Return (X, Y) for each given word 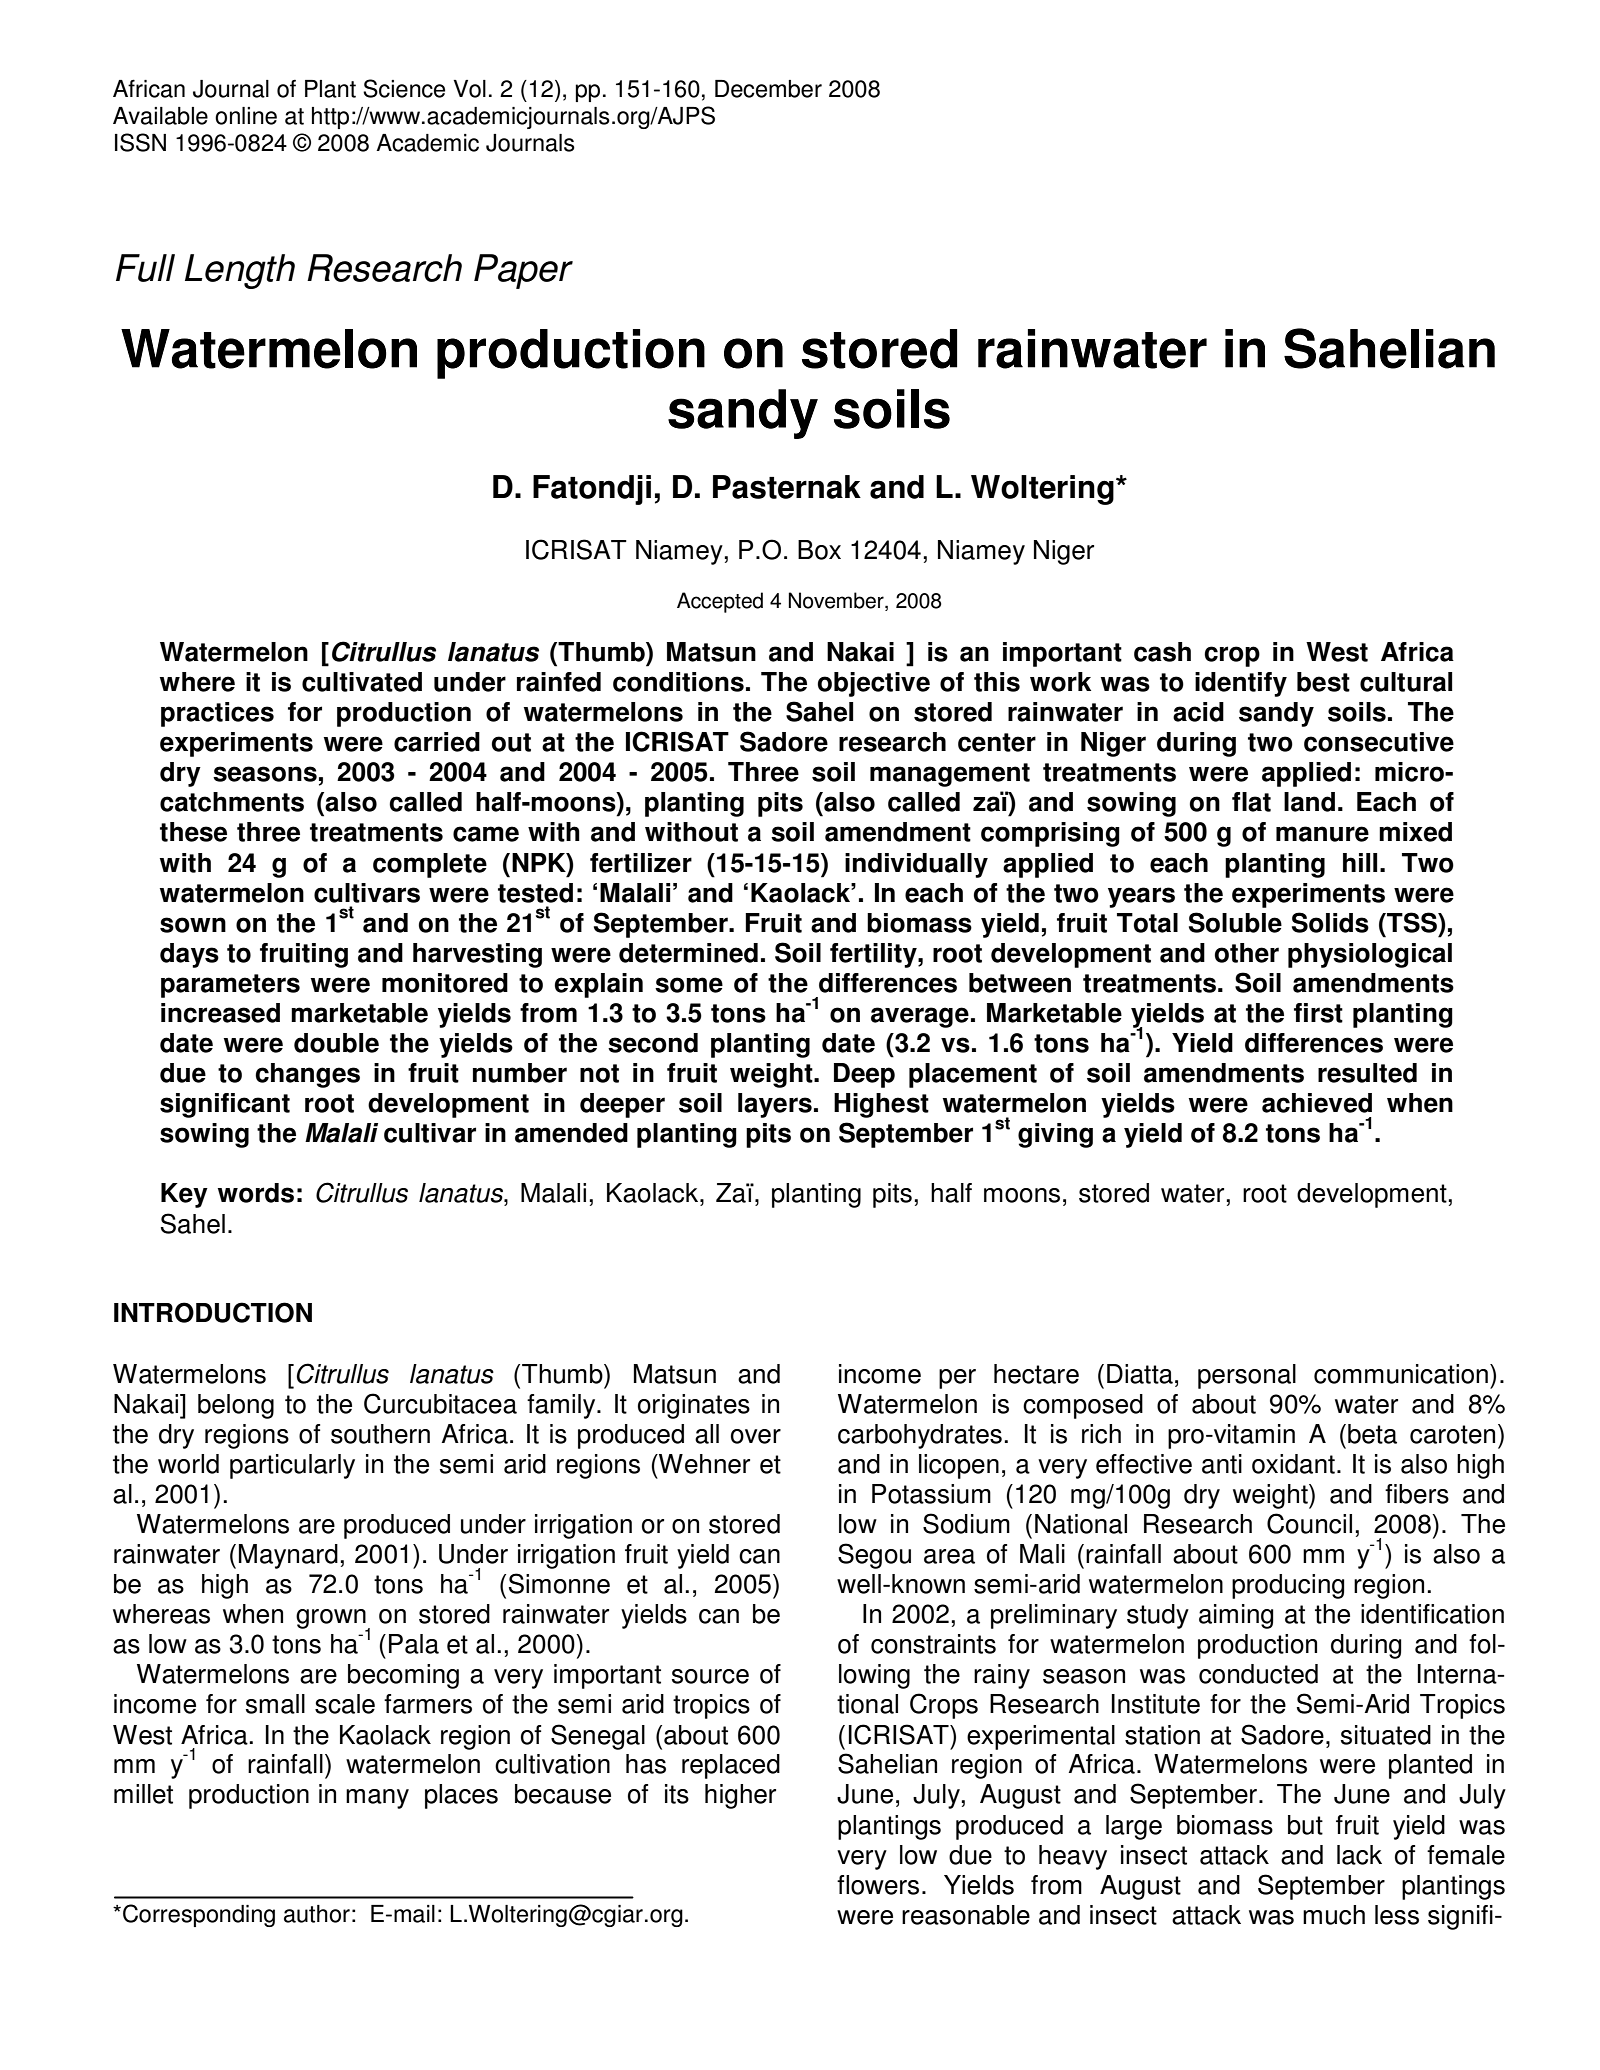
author (317, 1914)
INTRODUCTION (213, 1312)
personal (1247, 1376)
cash (1162, 652)
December (768, 89)
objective (874, 684)
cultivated (362, 682)
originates (694, 1406)
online (246, 116)
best (1323, 682)
